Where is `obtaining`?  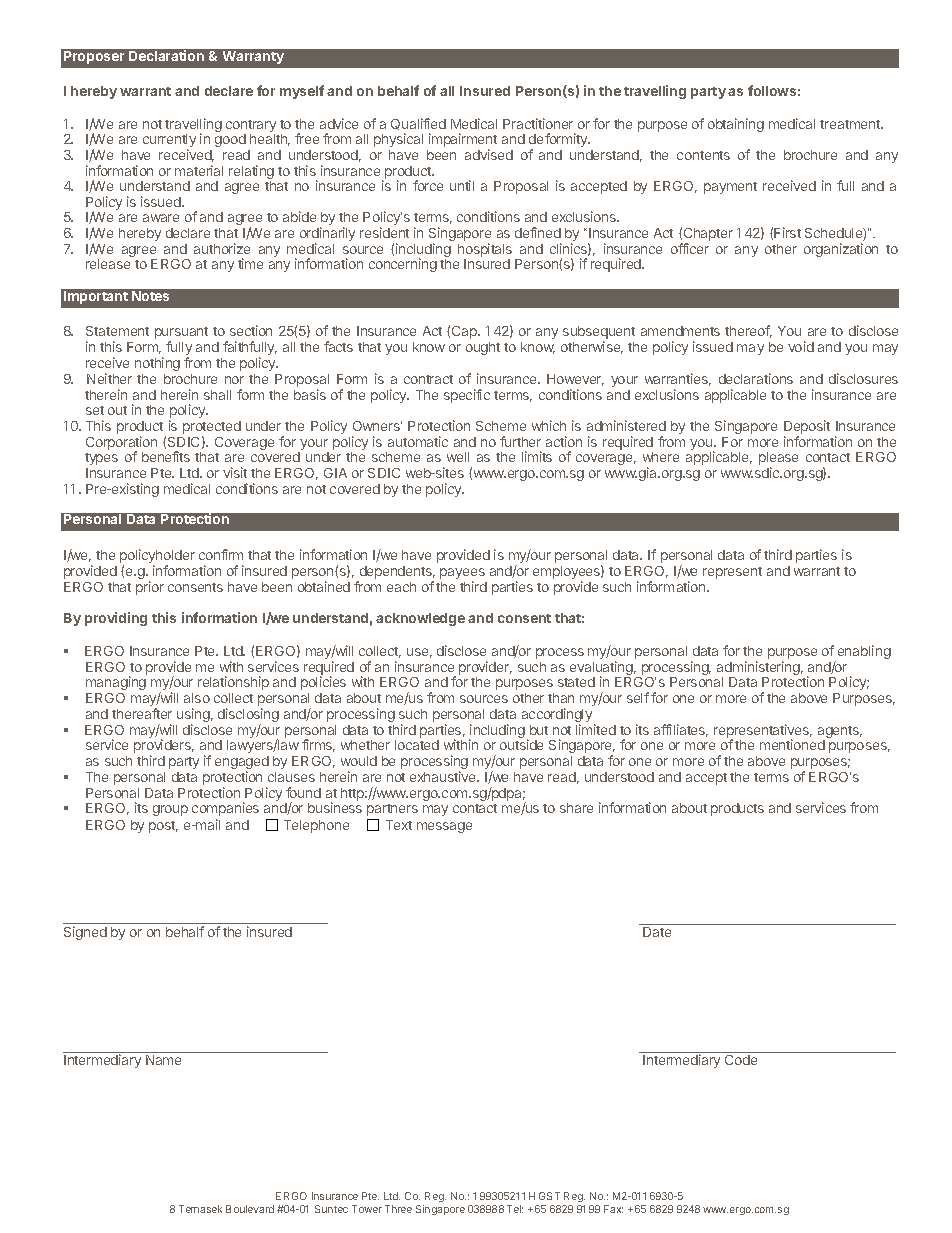 obtaining is located at coordinates (736, 125).
